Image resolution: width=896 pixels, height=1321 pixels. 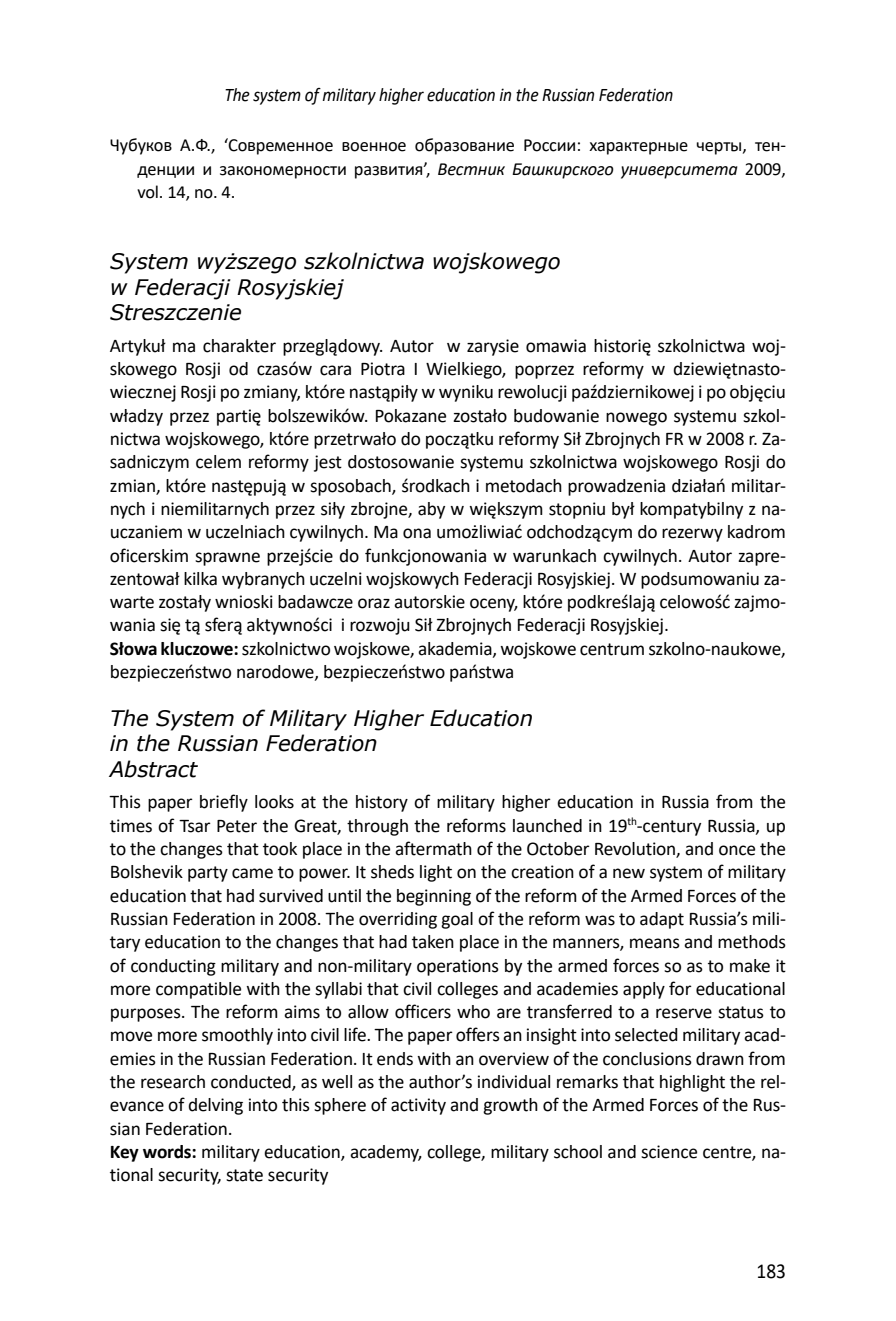 I want to click on beginning, so click(x=434, y=897).
